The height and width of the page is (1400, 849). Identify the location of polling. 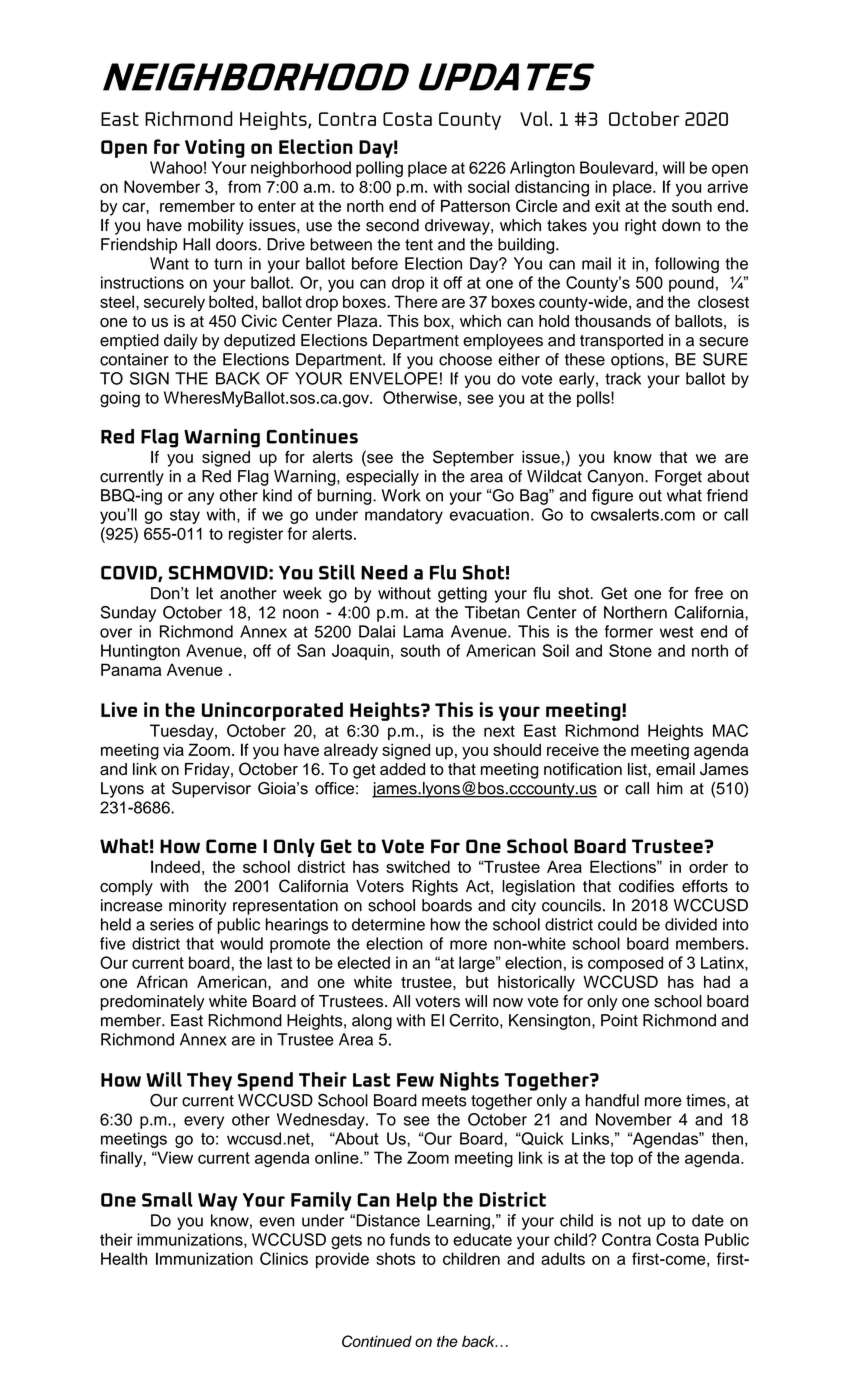
(379, 169).
